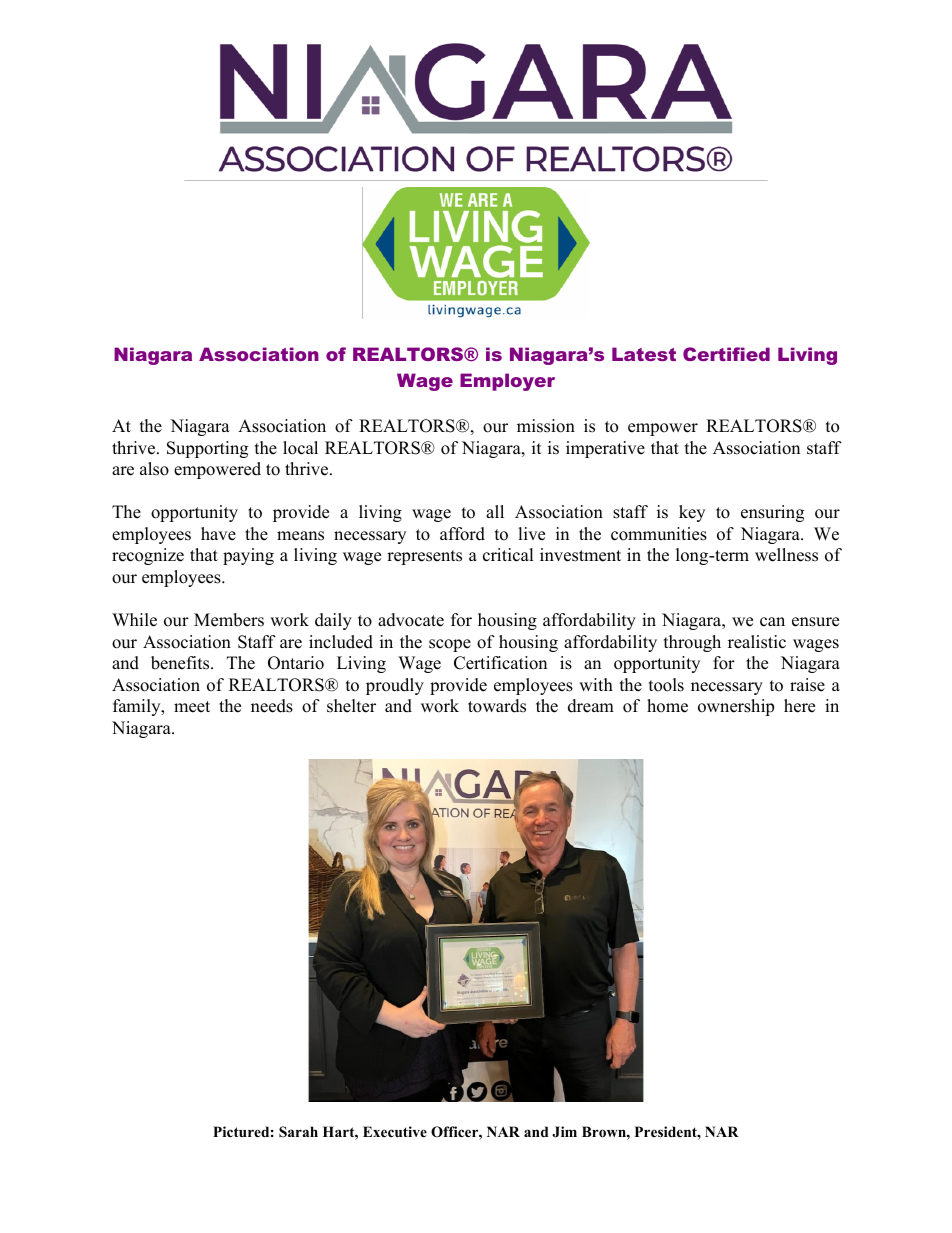 This image has width=952, height=1233. I want to click on Members, so click(229, 620).
